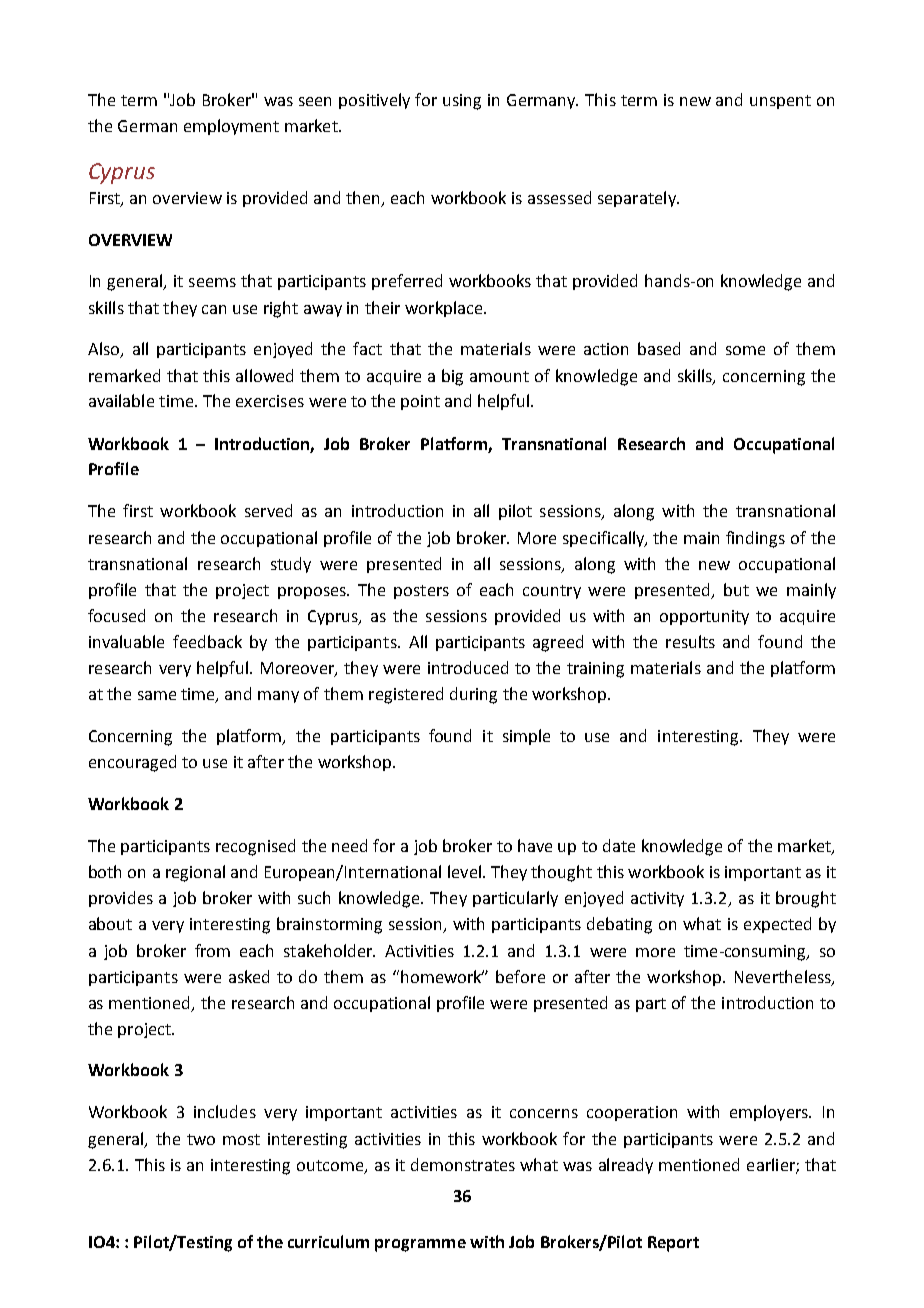 Image resolution: width=924 pixels, height=1308 pixels. What do you see at coordinates (201, 1139) in the screenshot?
I see `two` at bounding box center [201, 1139].
